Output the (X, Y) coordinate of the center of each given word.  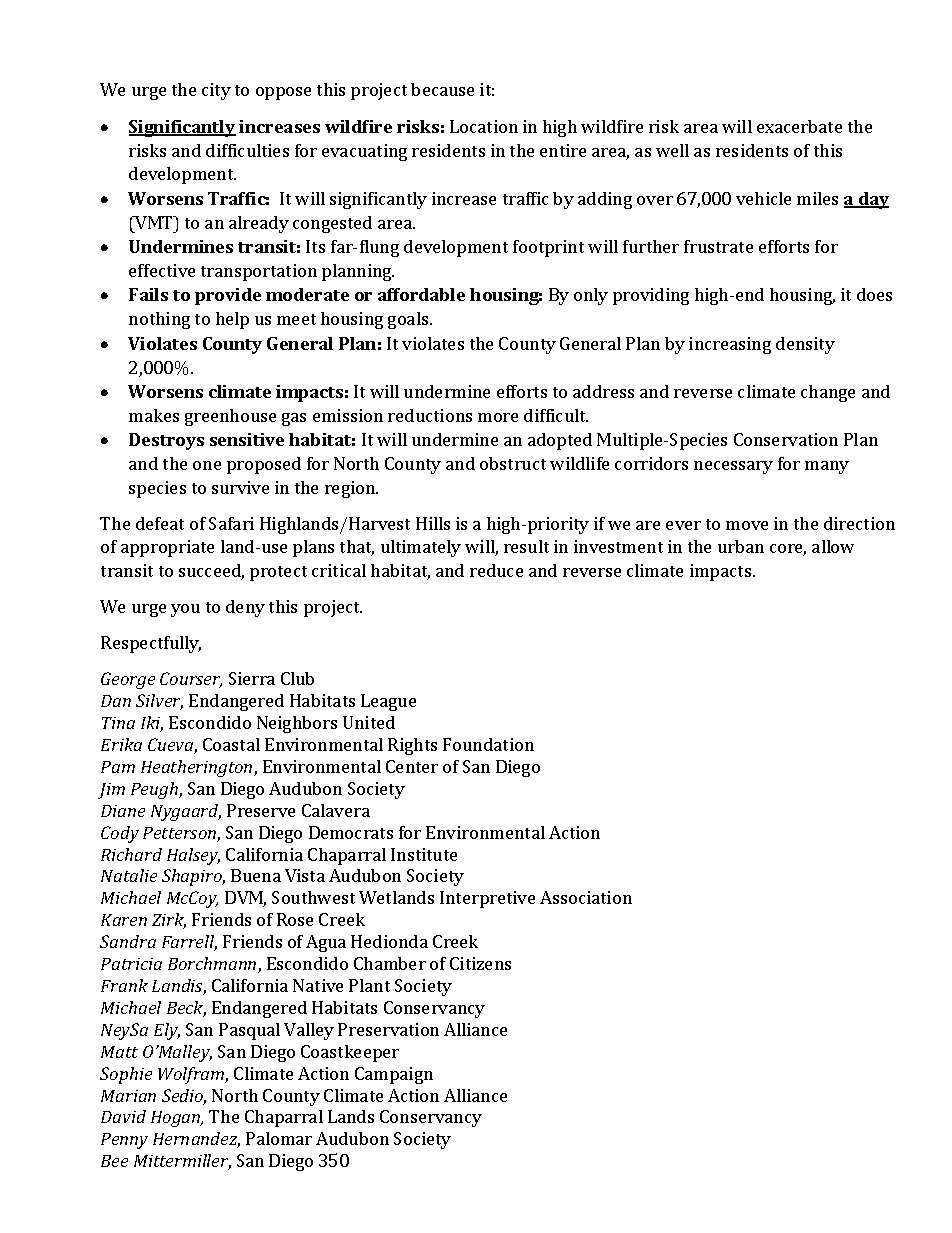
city (216, 91)
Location (484, 126)
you (185, 610)
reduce (496, 570)
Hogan (177, 1119)
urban (741, 546)
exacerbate (799, 126)
